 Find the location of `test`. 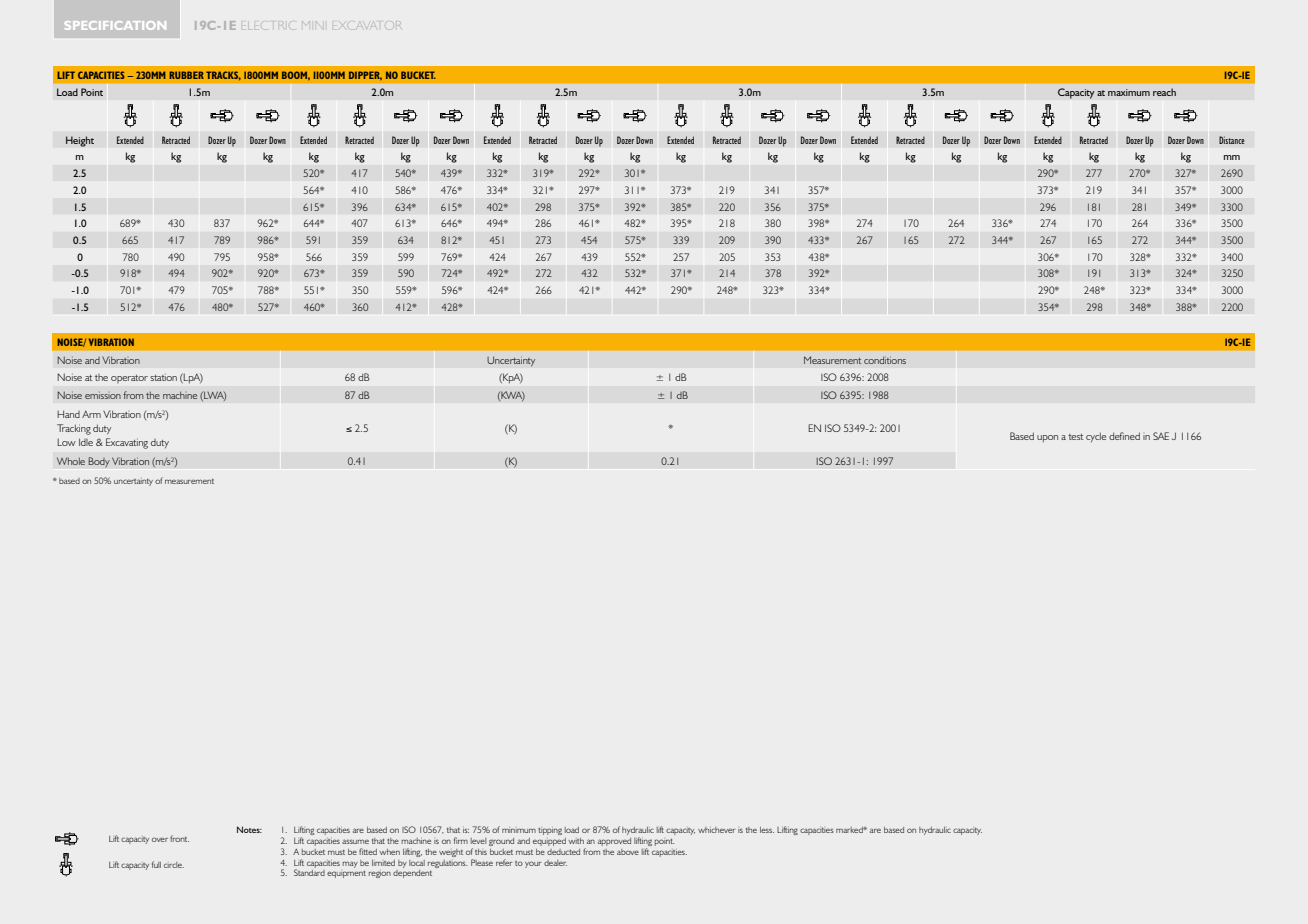

test is located at coordinates (1075, 437).
